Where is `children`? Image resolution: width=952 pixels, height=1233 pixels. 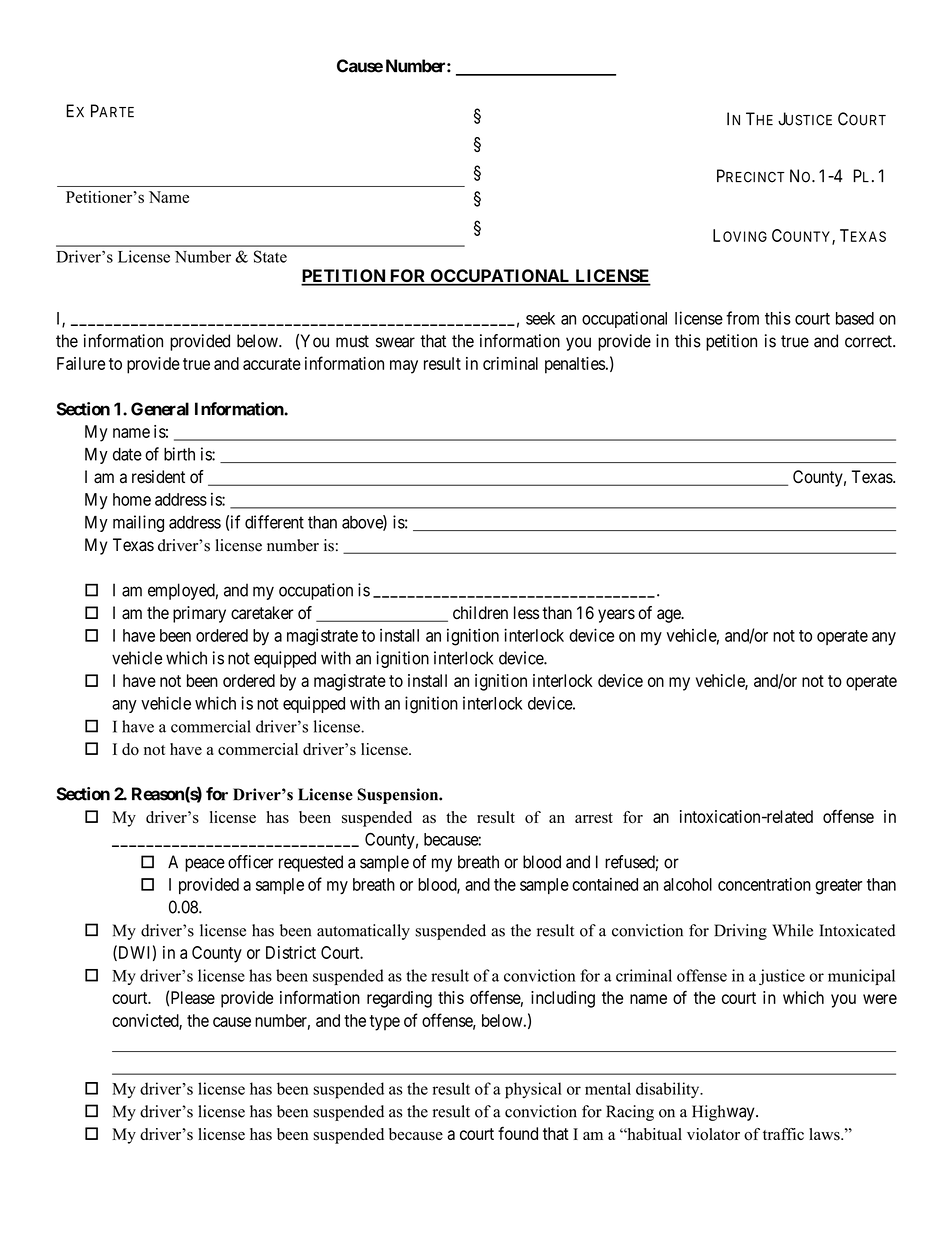 children is located at coordinates (480, 613).
